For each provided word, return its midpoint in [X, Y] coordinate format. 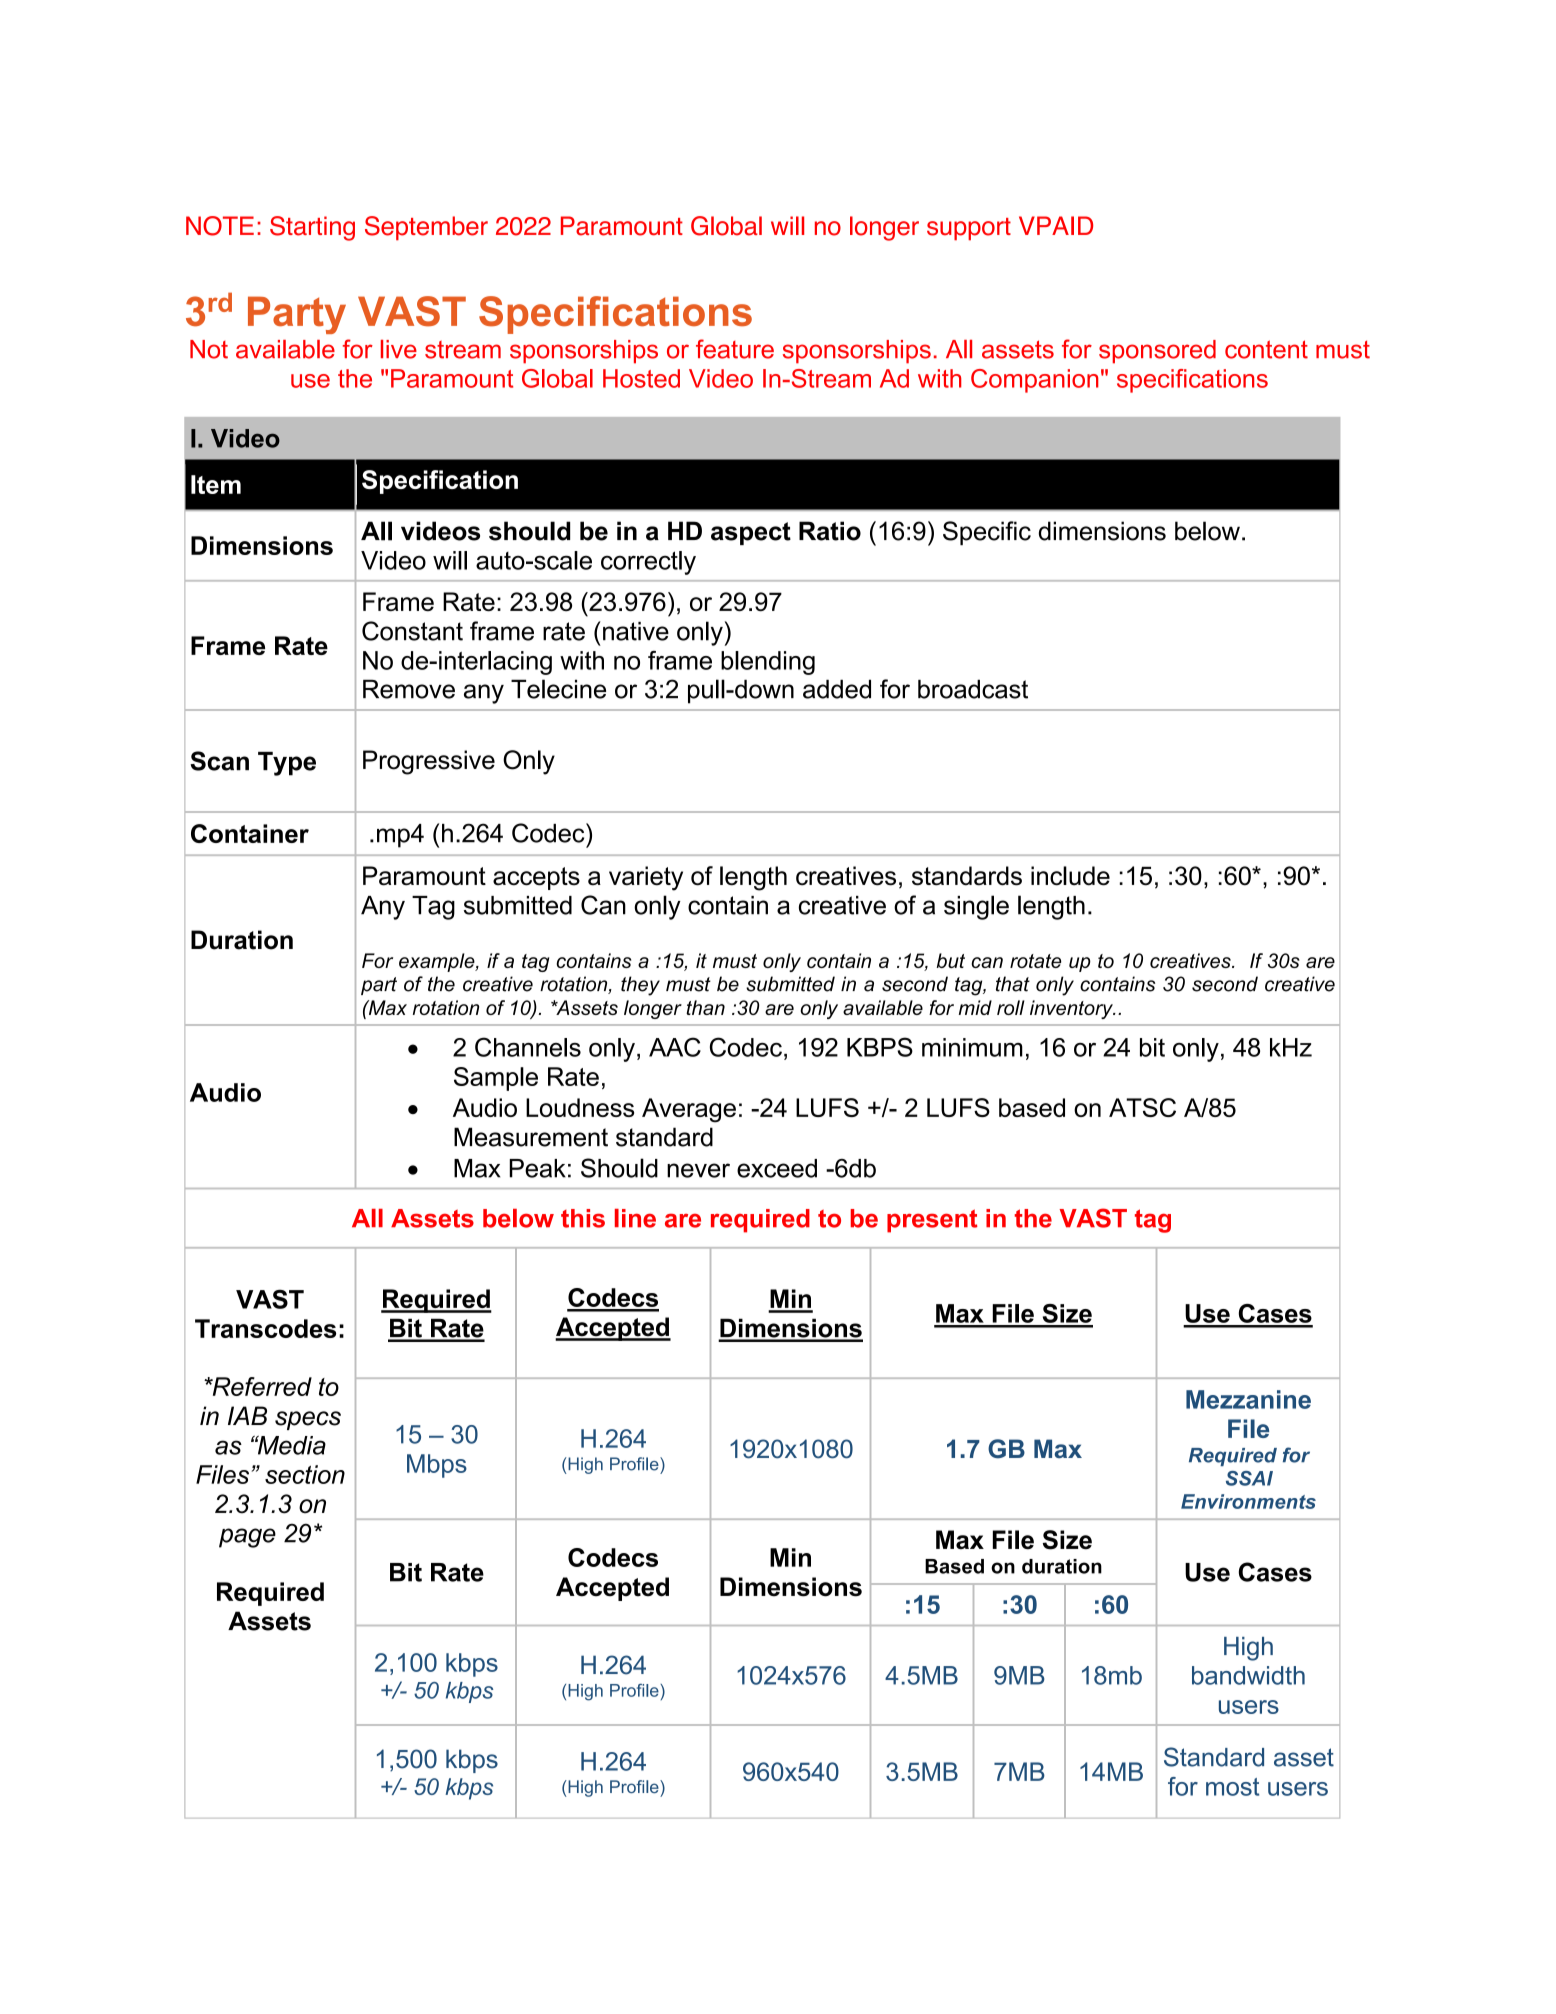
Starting [312, 228]
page [247, 1538]
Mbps [437, 1466]
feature [735, 349]
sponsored [1157, 352]
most [1232, 1787]
